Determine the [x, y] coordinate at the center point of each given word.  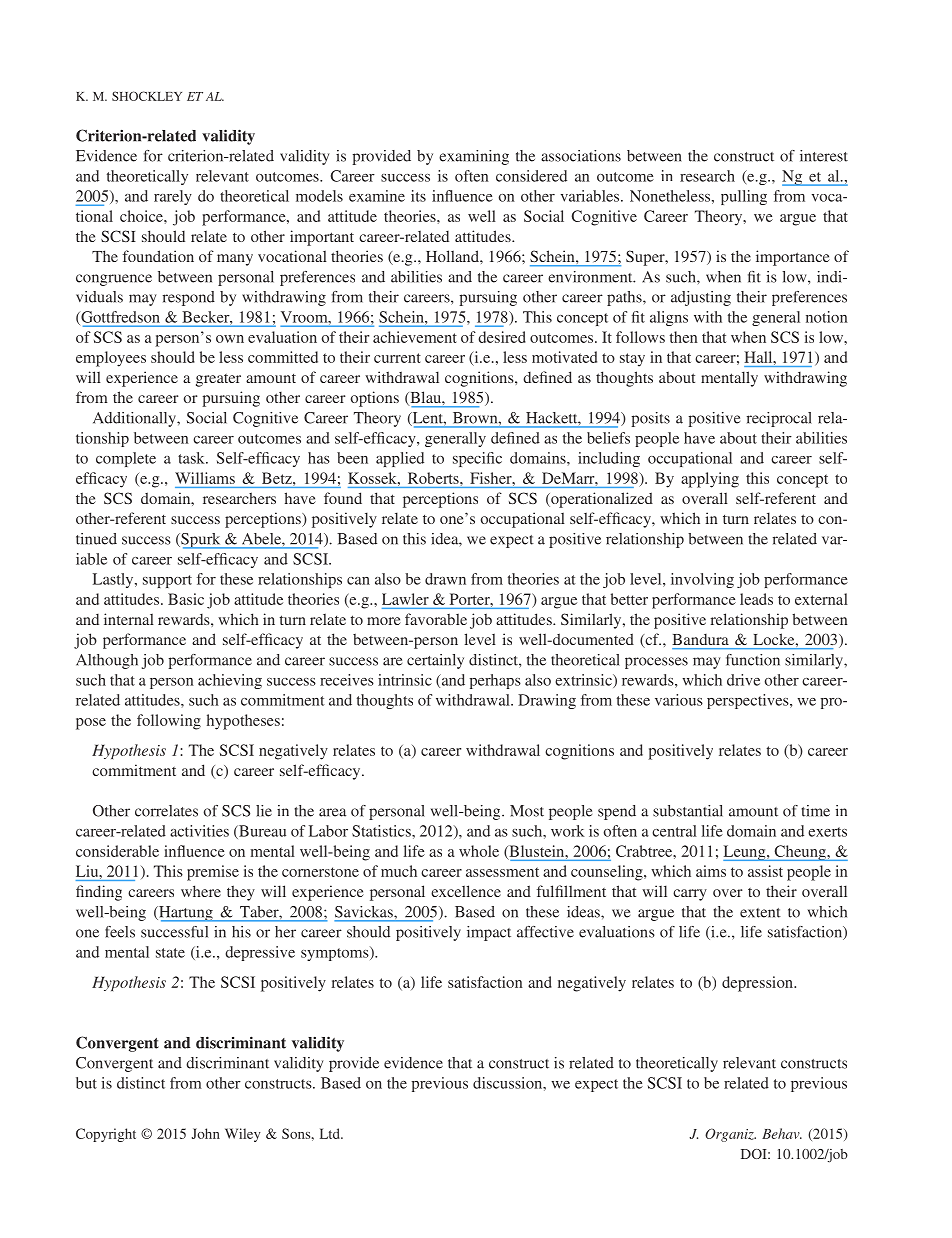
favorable [436, 619]
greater [218, 380]
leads [756, 599]
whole [479, 851]
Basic [186, 599]
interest [824, 156]
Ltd [331, 1133]
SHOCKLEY [147, 96]
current [397, 358]
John [206, 1133]
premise [213, 873]
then [684, 337]
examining [474, 157]
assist [765, 871]
